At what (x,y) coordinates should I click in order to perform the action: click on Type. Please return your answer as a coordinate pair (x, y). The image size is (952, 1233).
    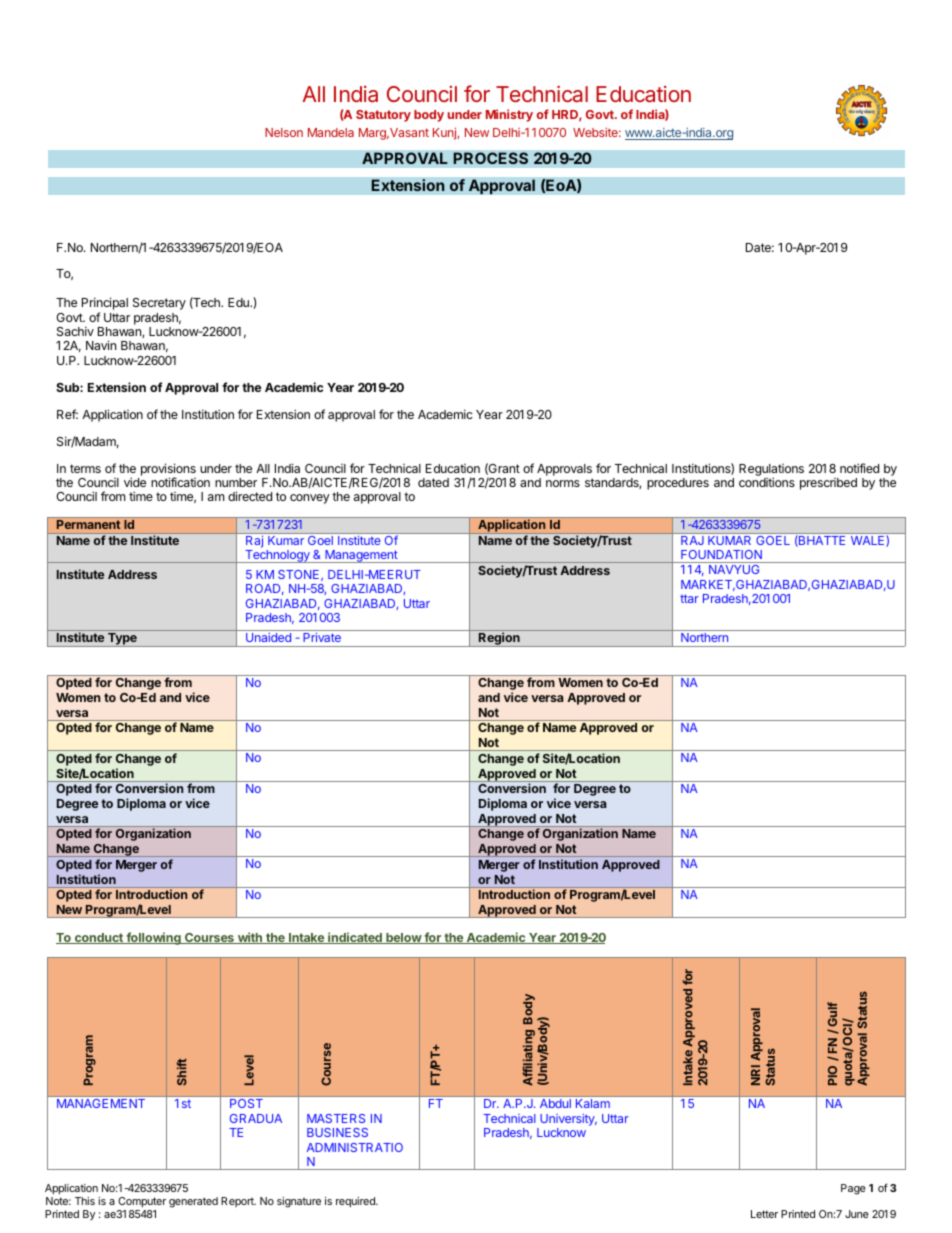
    Looking at the image, I should click on (122, 640).
